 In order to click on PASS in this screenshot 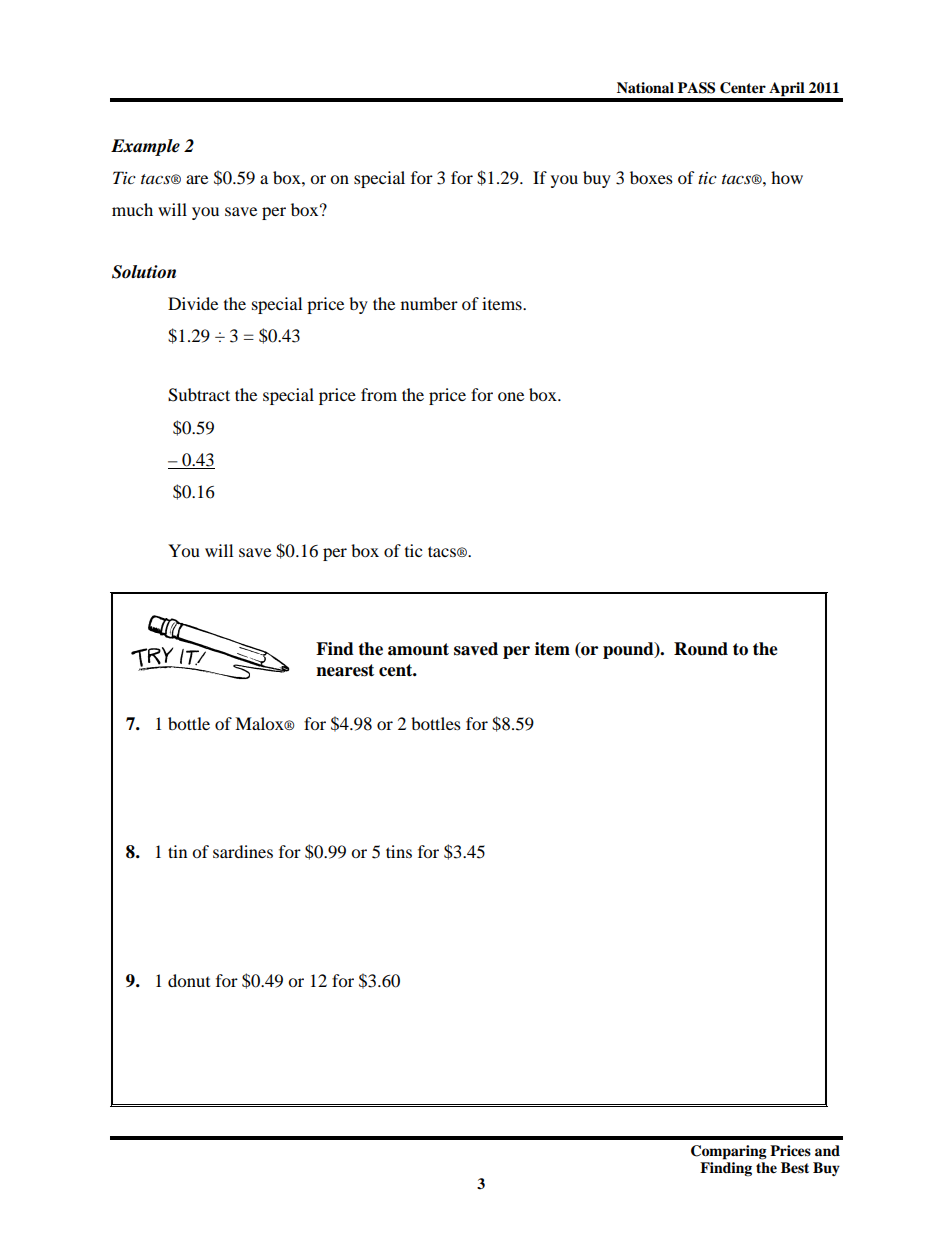, I will do `click(696, 88)`.
